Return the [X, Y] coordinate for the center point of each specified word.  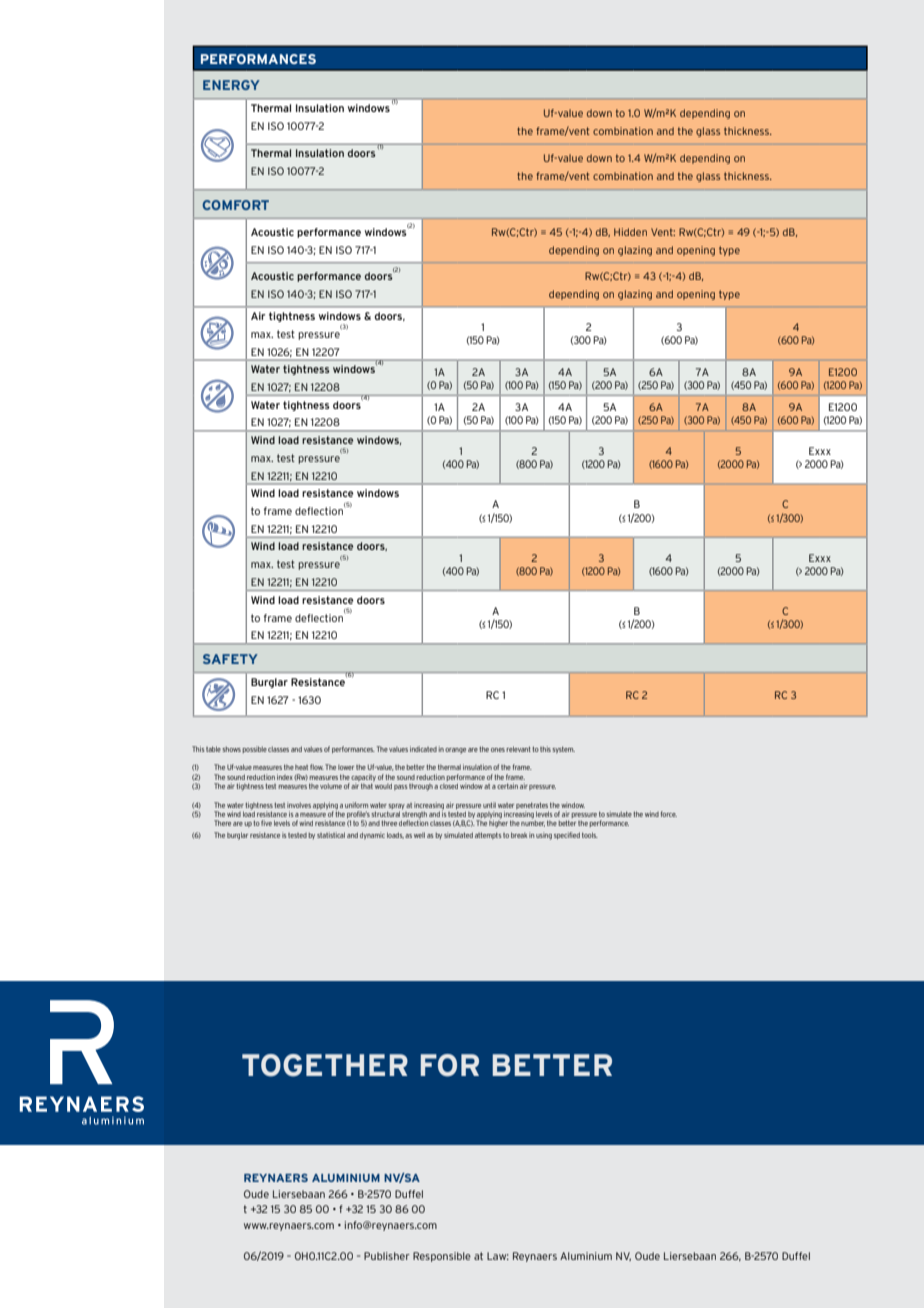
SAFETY [230, 659]
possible [255, 749]
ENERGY [231, 85]
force [668, 814]
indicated [423, 749]
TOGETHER [325, 1065]
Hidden [630, 232]
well [419, 835]
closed [449, 786]
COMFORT [235, 205]
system [563, 749]
